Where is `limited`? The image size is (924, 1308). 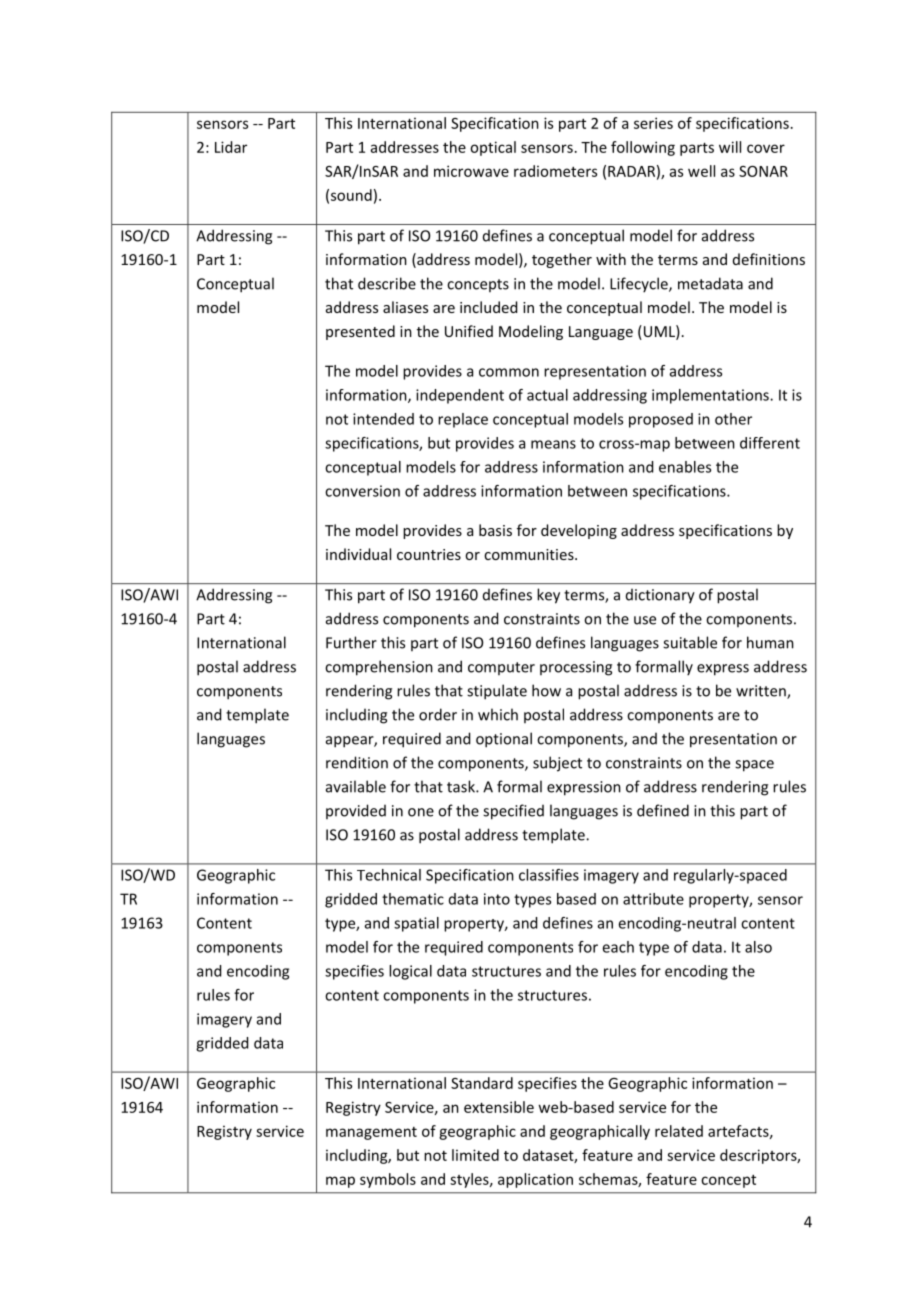 limited is located at coordinates (475, 1155).
